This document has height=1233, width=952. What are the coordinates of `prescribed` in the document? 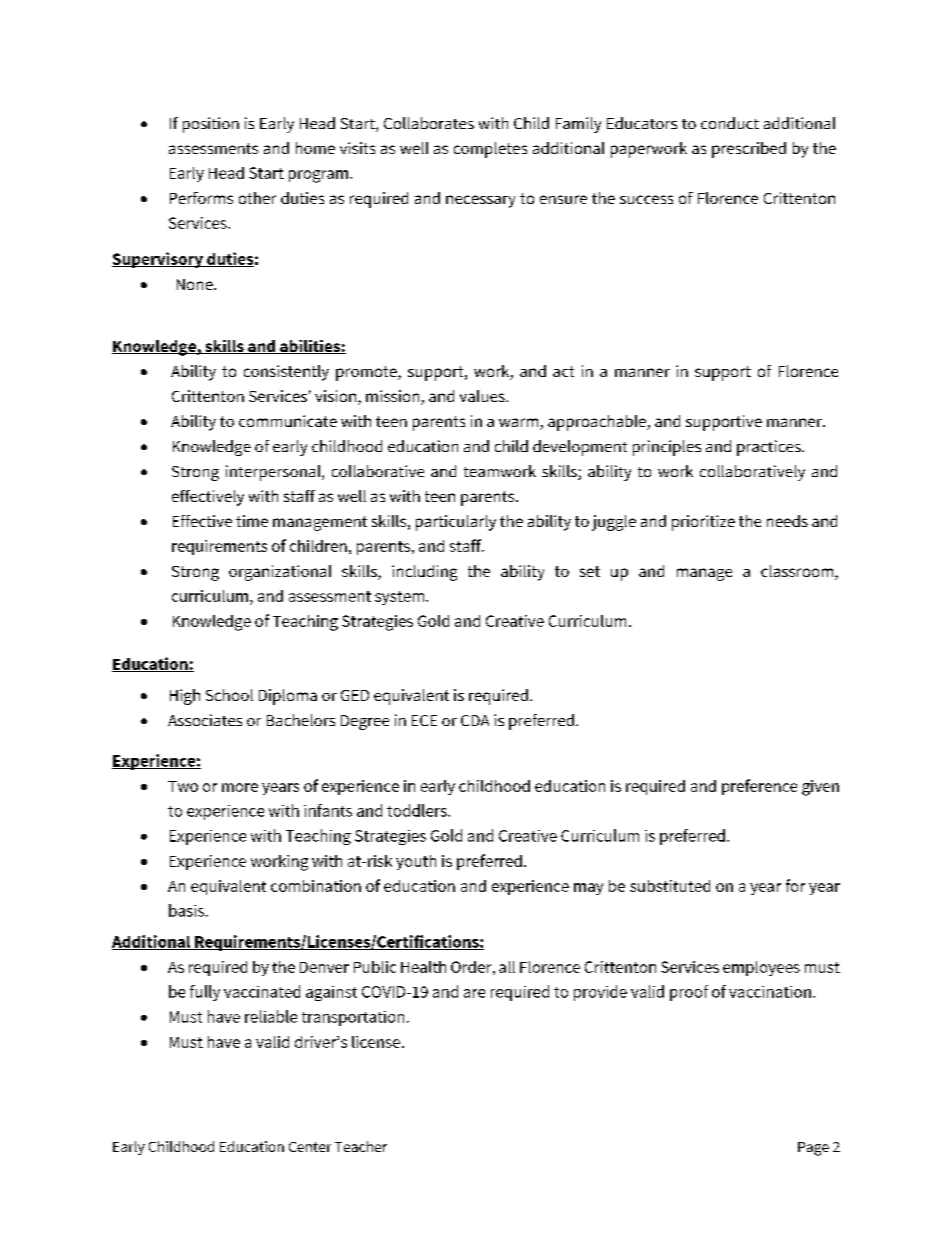 It's located at (749, 150).
